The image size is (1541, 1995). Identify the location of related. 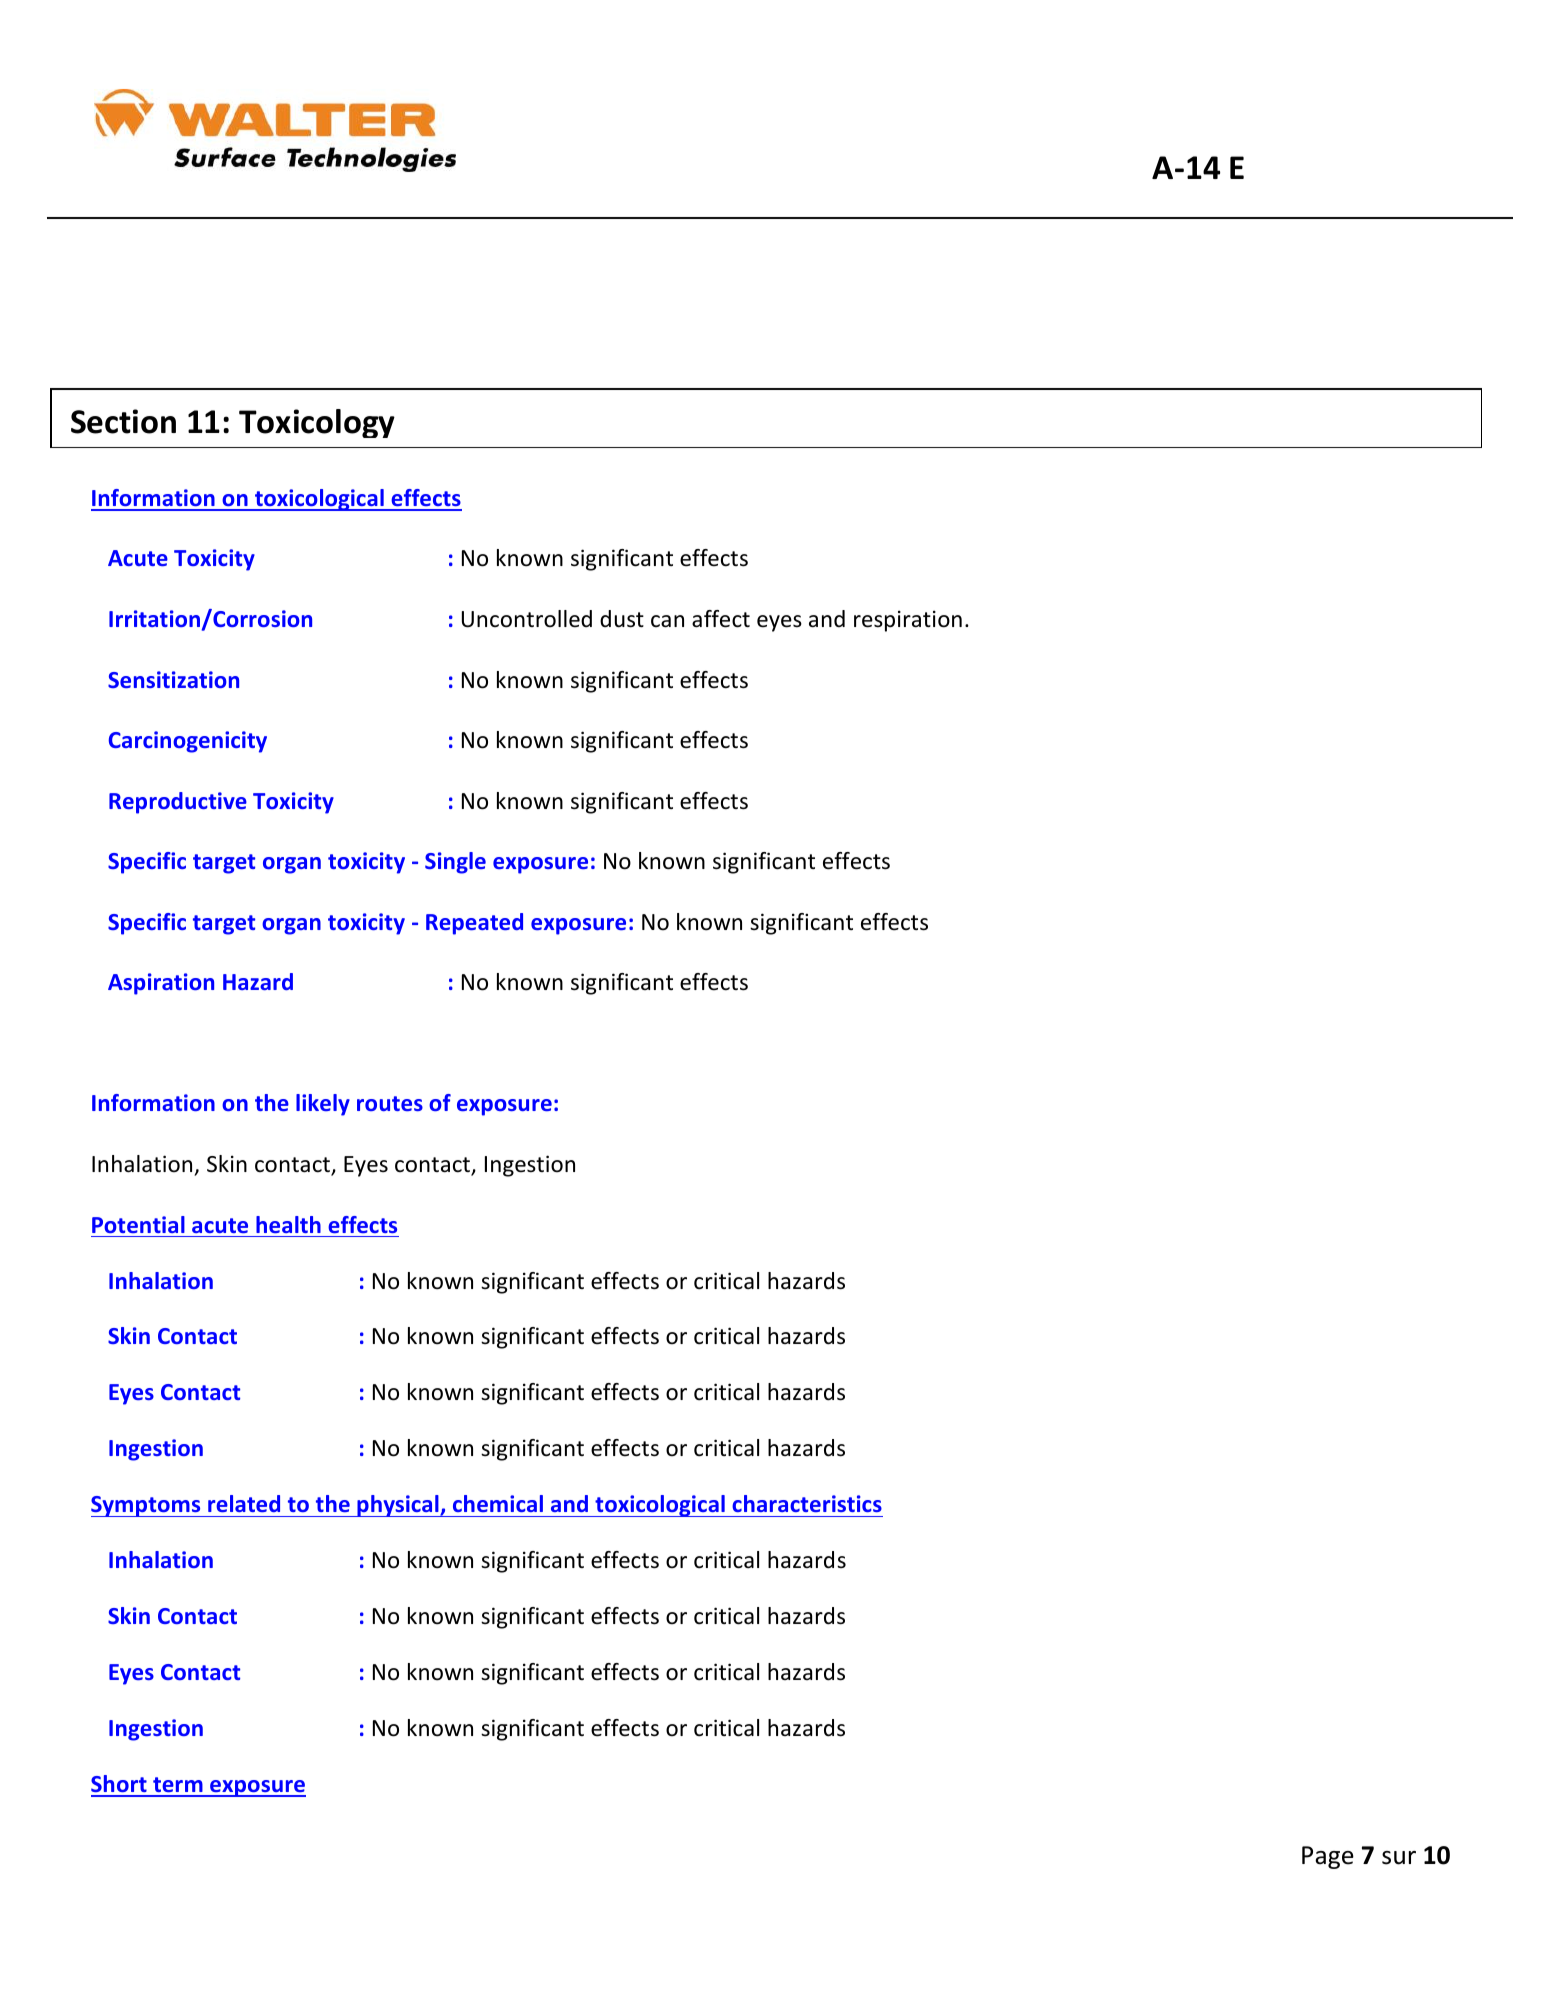
(244, 1503).
